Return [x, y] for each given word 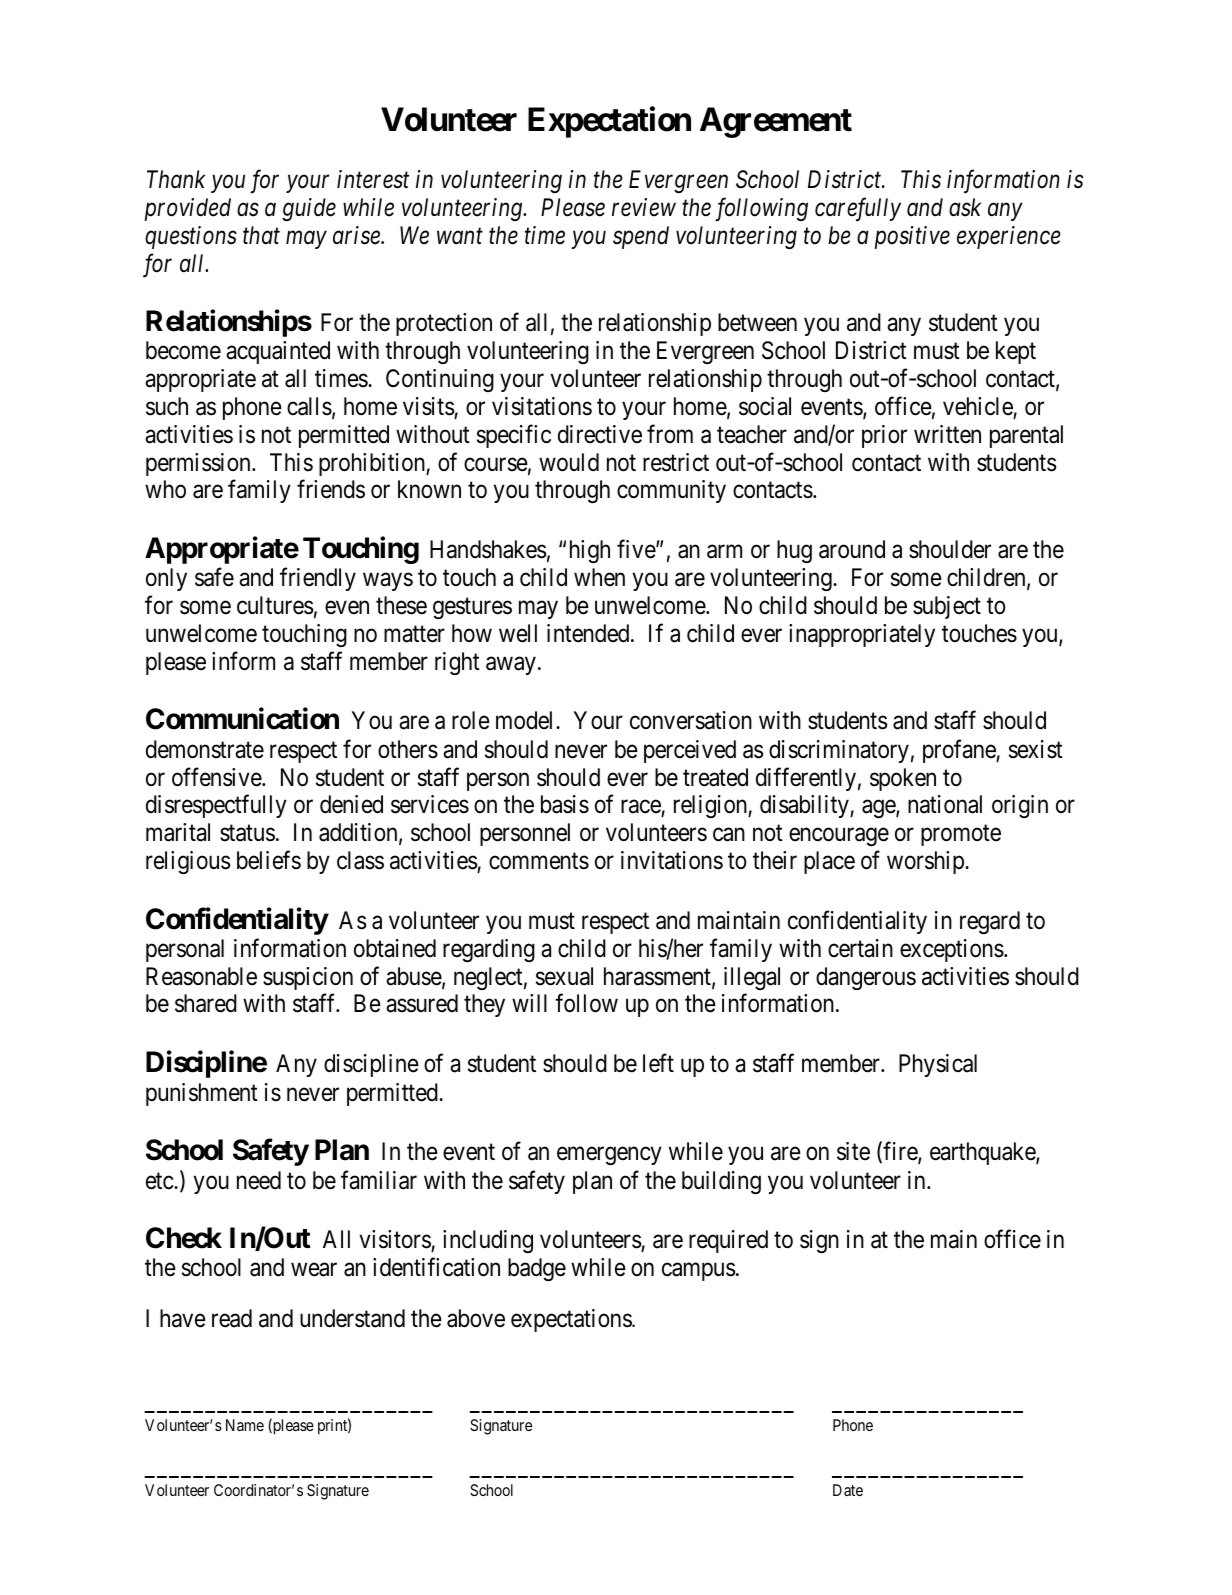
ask [965, 207]
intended [589, 633]
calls [309, 406]
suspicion [308, 978]
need [259, 1180]
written [947, 434]
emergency [609, 1156]
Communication [242, 719]
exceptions [952, 950]
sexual [564, 976]
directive [600, 434]
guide [309, 209]
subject [947, 607]
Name [245, 1425]
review [644, 207]
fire [901, 1152]
